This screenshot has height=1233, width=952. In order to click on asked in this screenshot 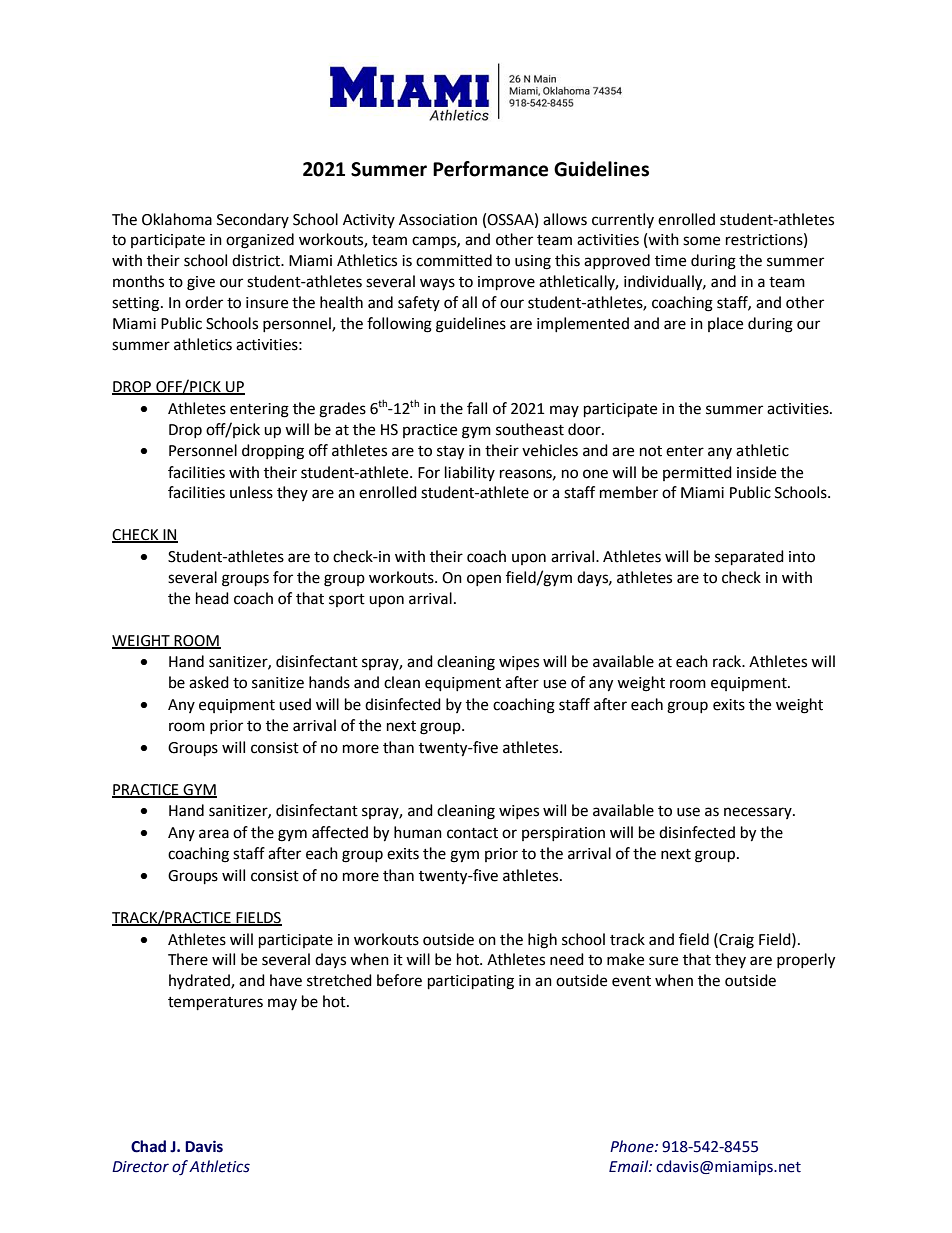, I will do `click(209, 682)`.
